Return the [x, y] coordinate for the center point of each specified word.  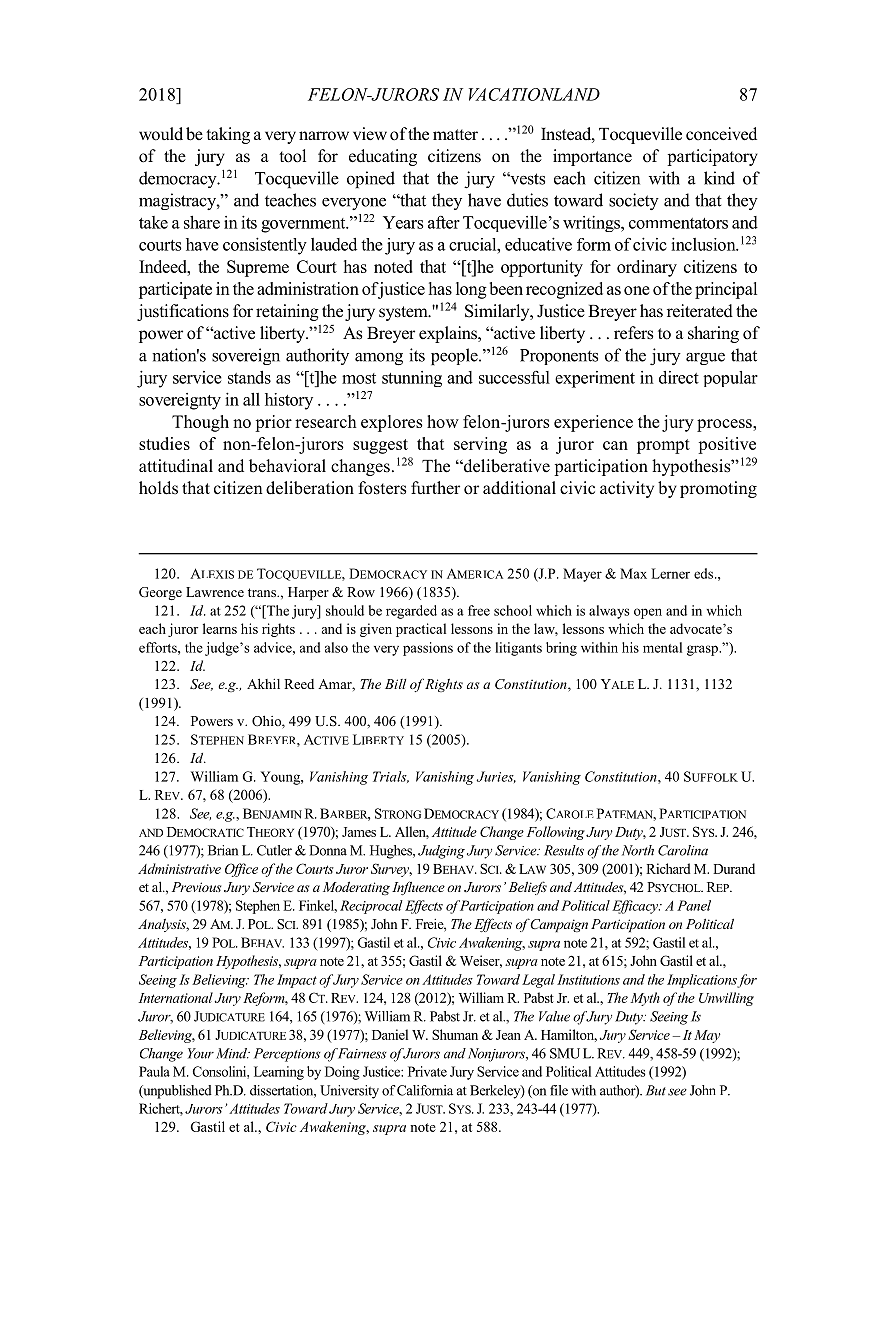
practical [421, 630]
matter [455, 135]
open [648, 613]
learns [220, 628]
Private [427, 1071]
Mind [232, 1053]
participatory [712, 157]
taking [228, 135]
